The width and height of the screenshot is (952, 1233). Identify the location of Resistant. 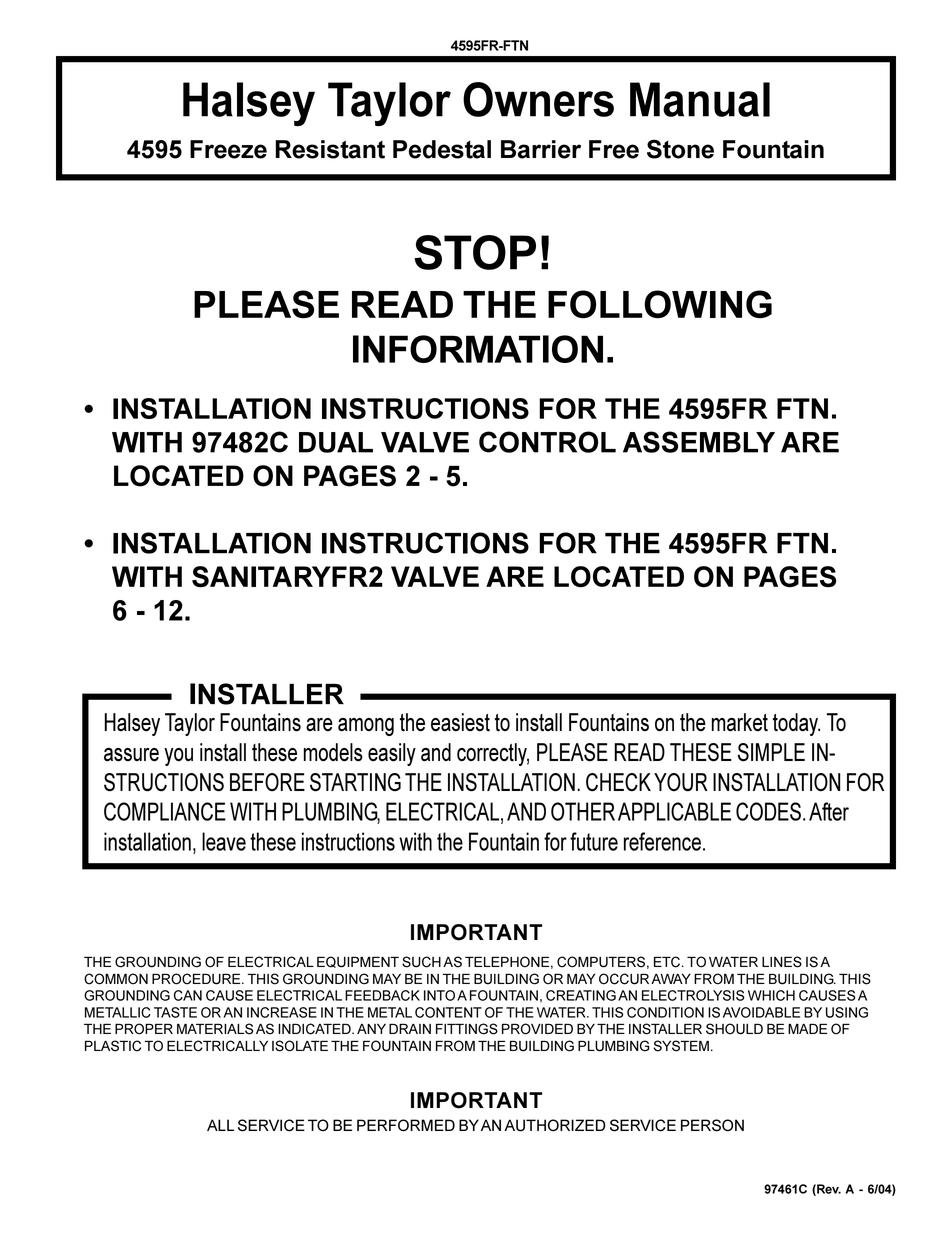
(330, 149).
